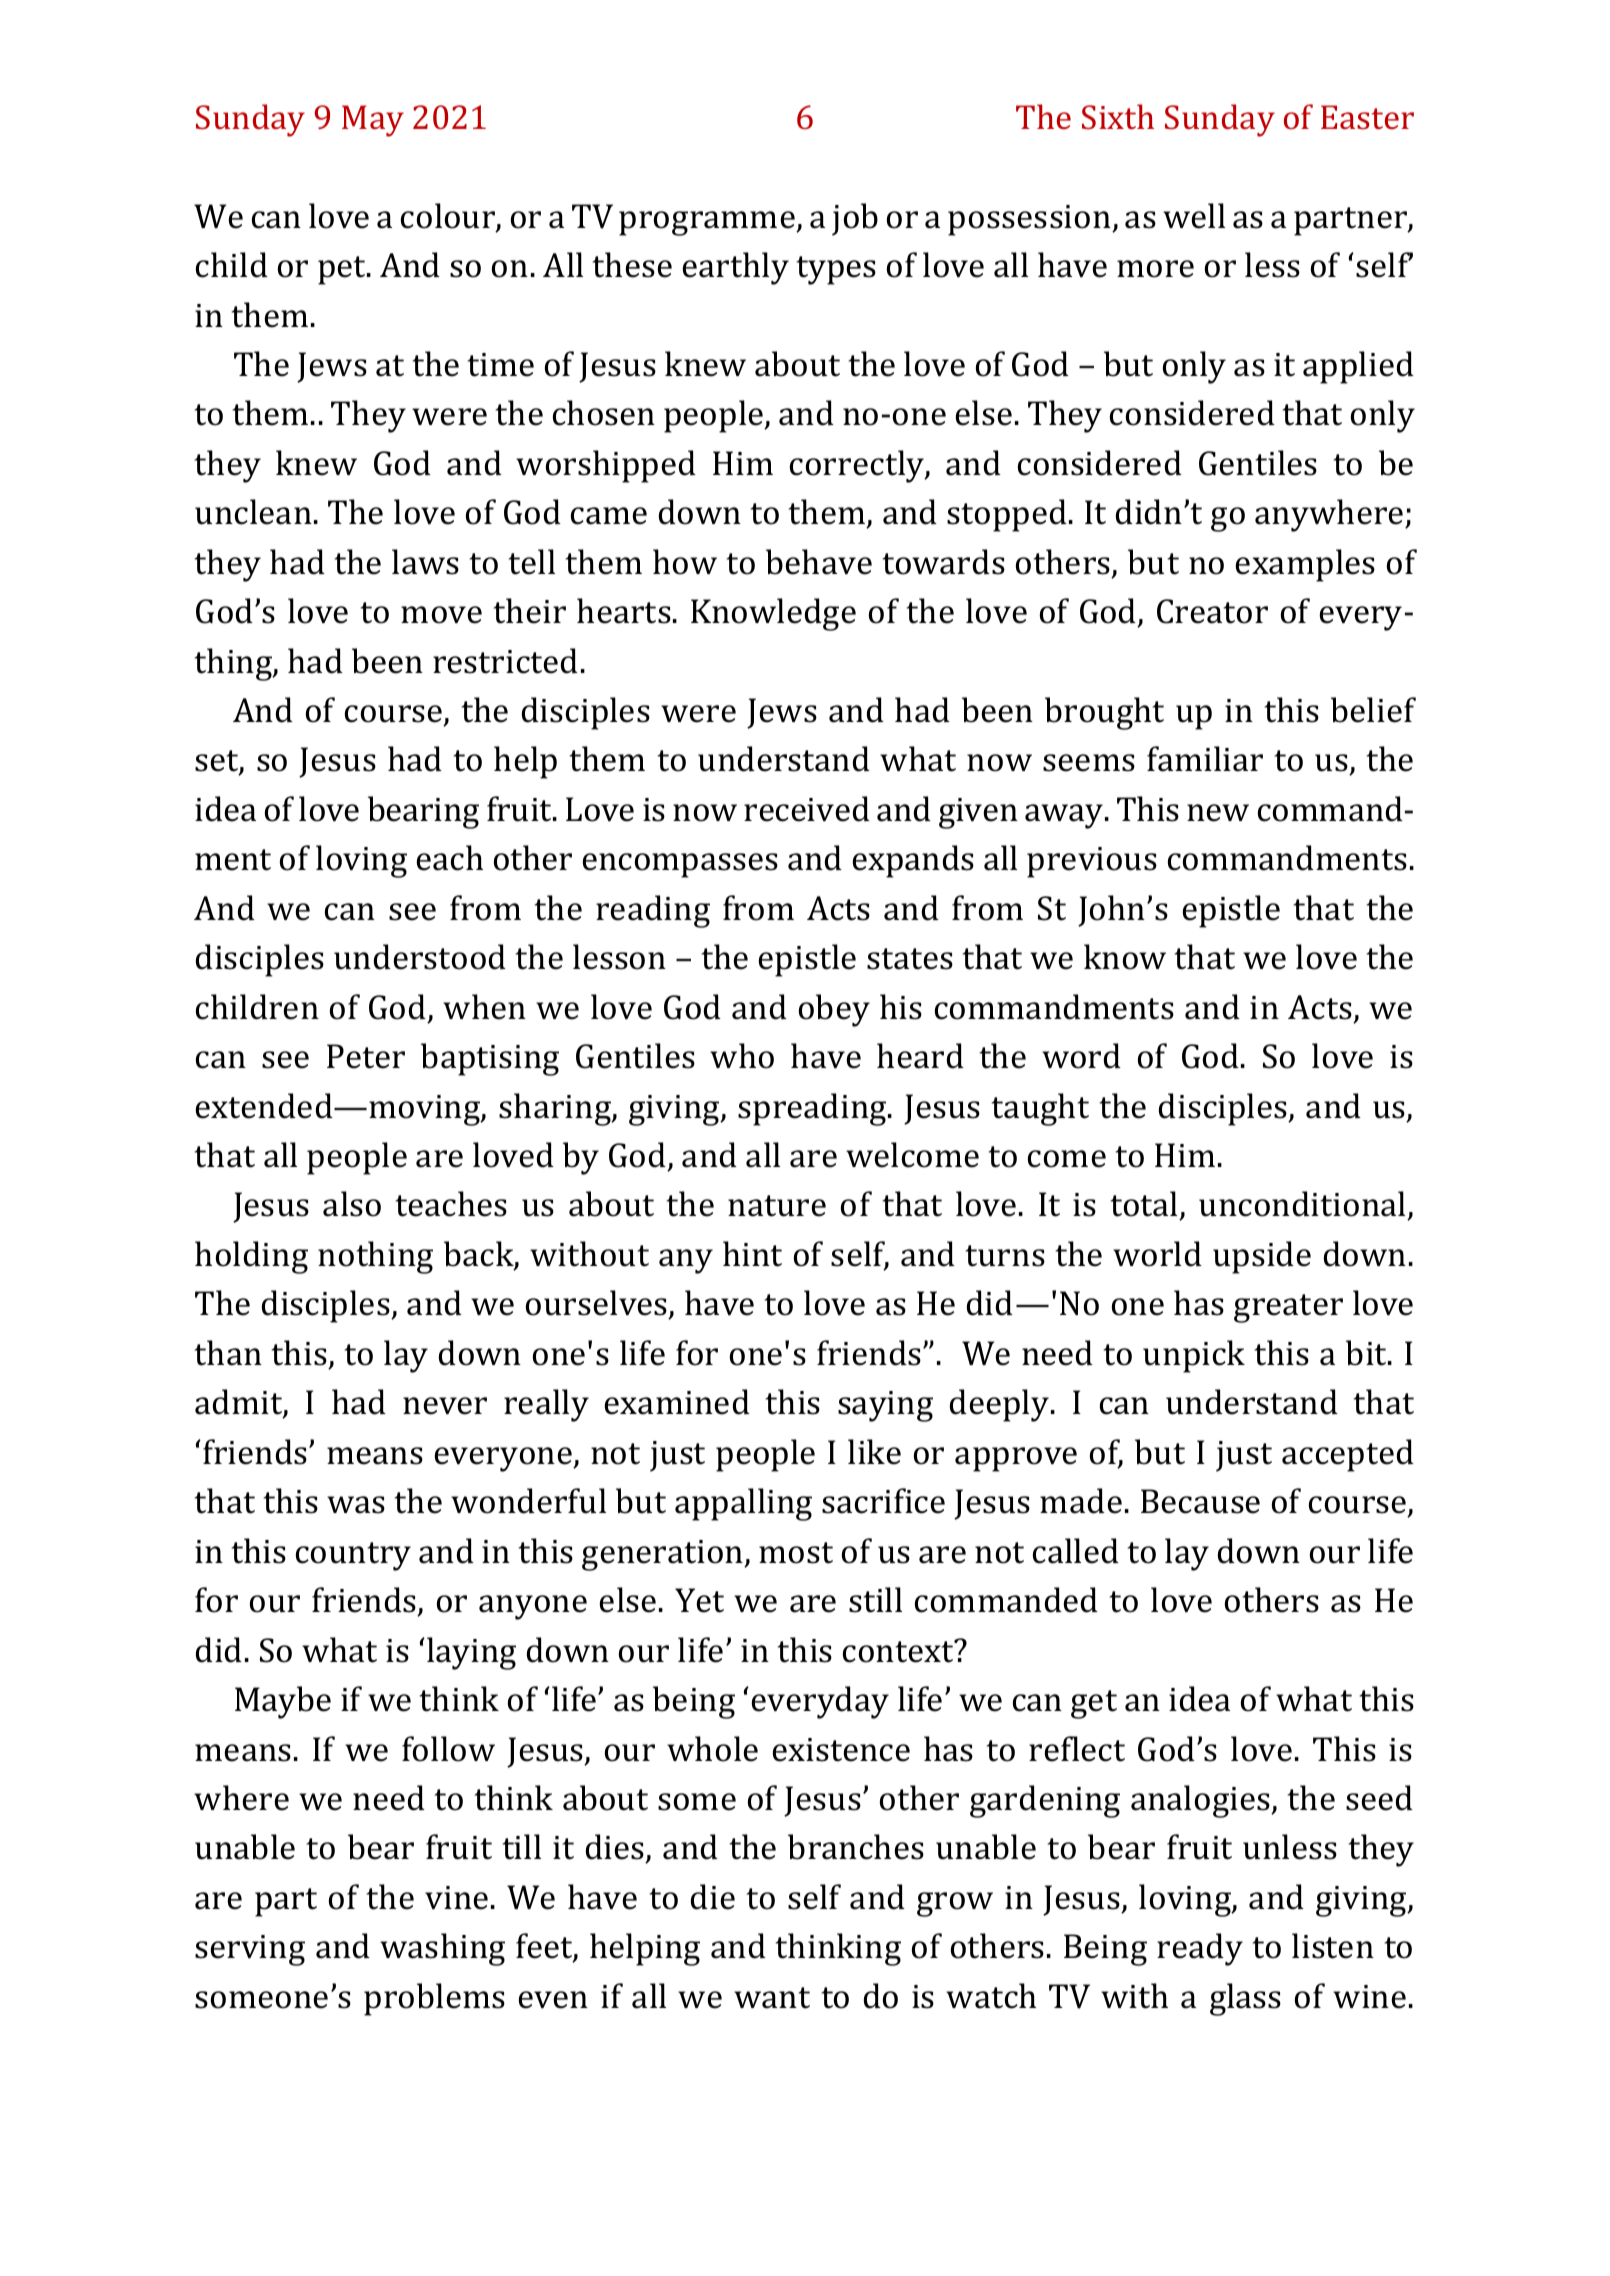 The image size is (1610, 2276). I want to click on time, so click(500, 365).
